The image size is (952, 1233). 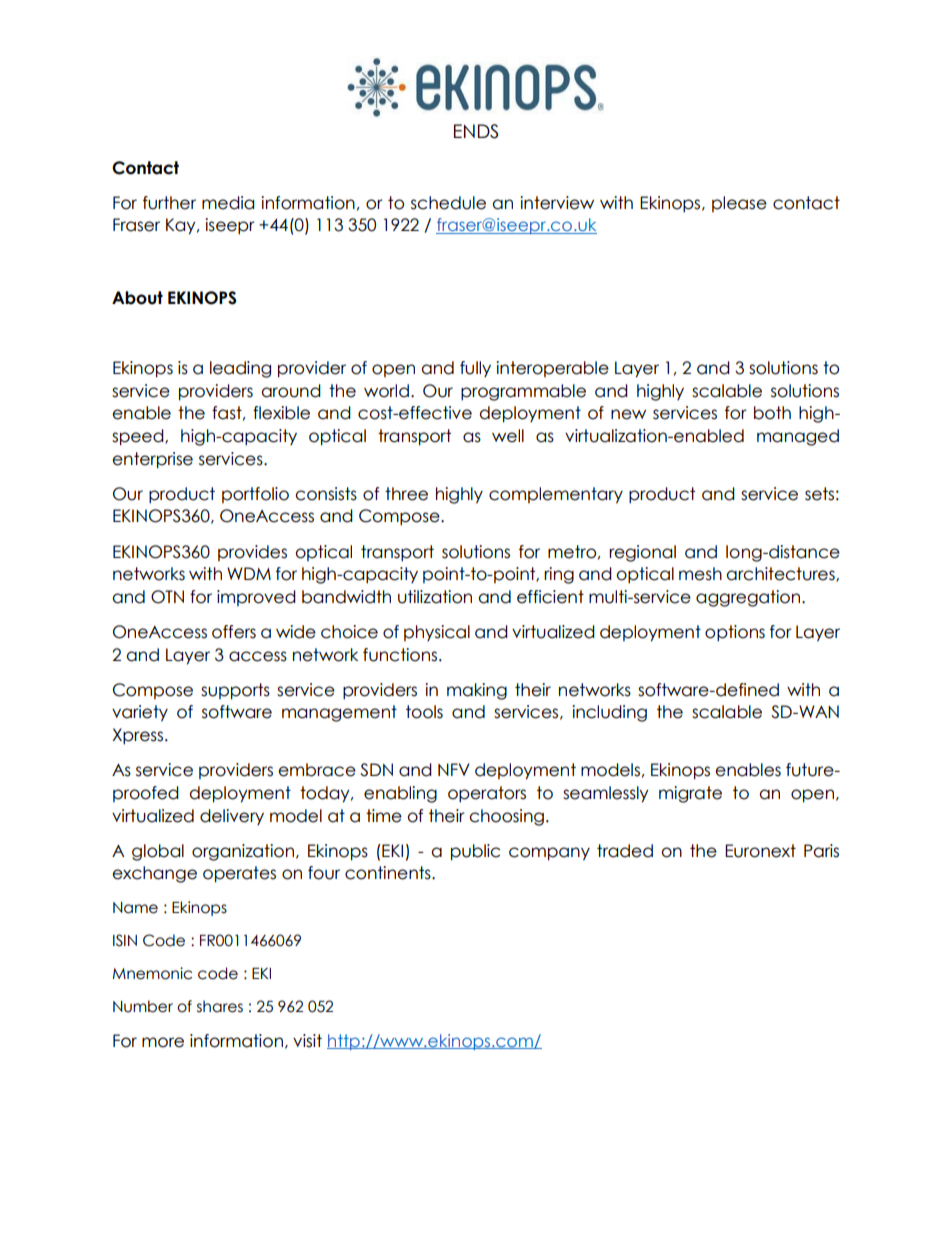 What do you see at coordinates (228, 203) in the page?
I see `media` at bounding box center [228, 203].
